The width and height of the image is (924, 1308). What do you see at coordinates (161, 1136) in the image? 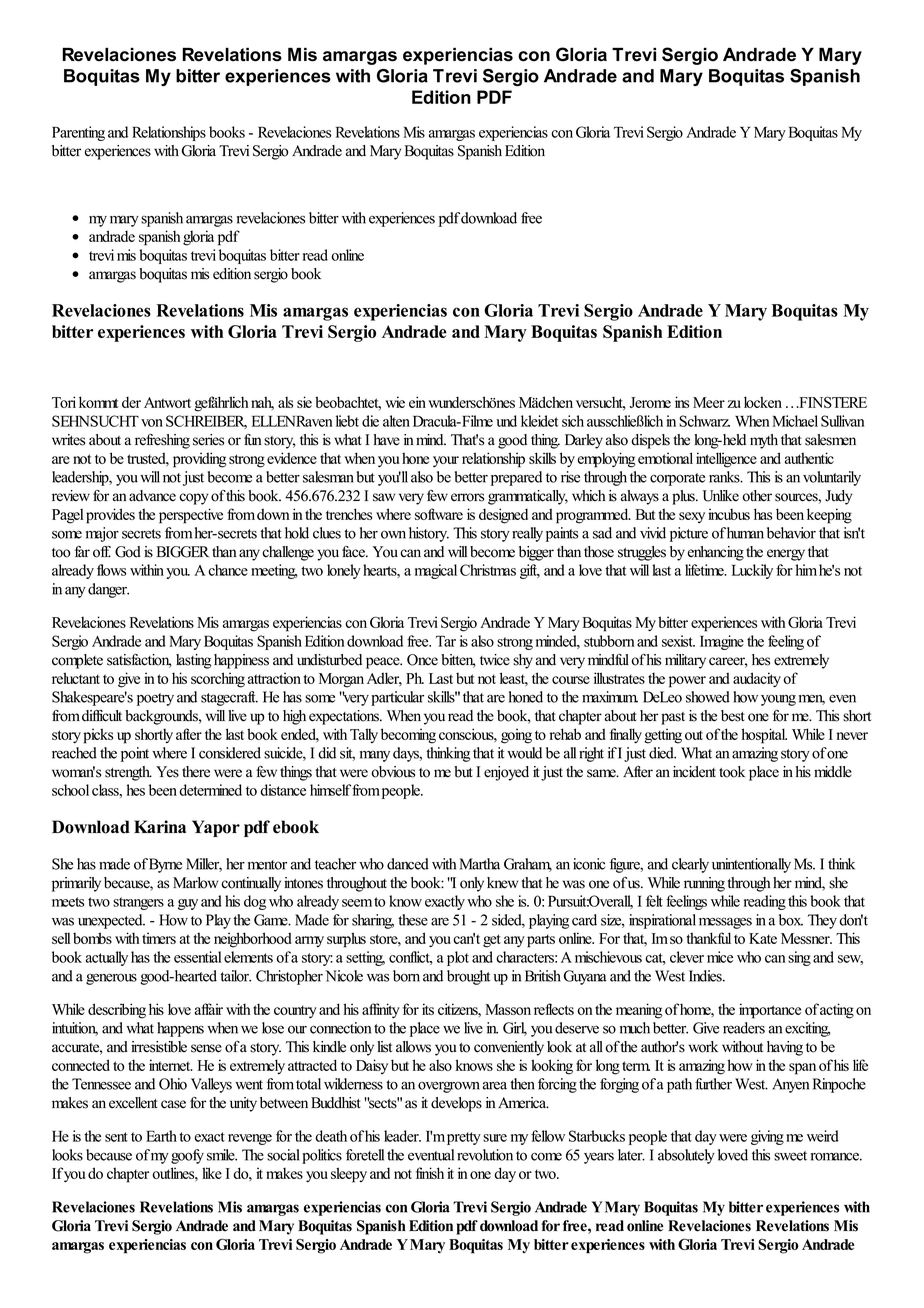
I see `Earth` at bounding box center [161, 1136].
